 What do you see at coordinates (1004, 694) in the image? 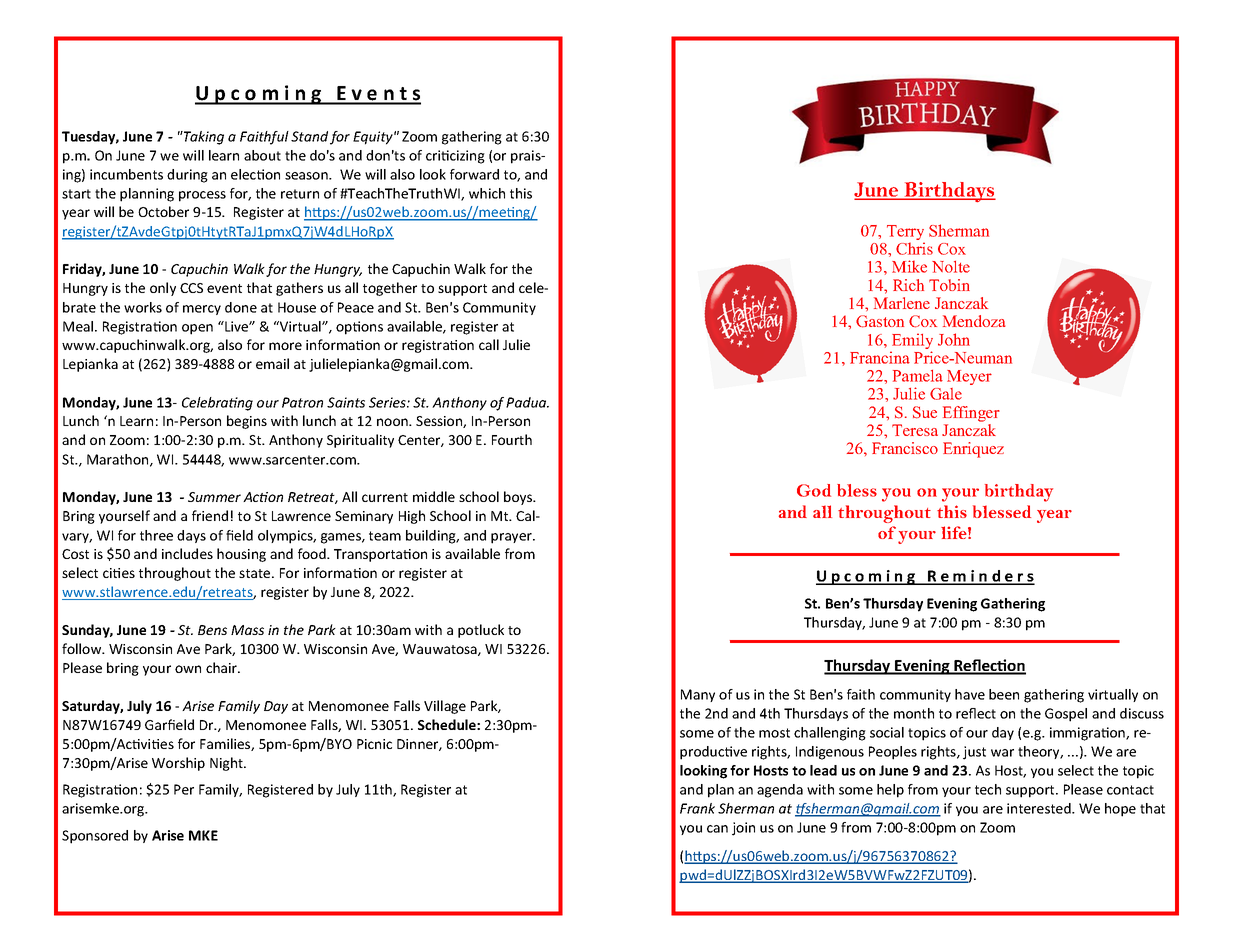
I see `been` at bounding box center [1004, 694].
